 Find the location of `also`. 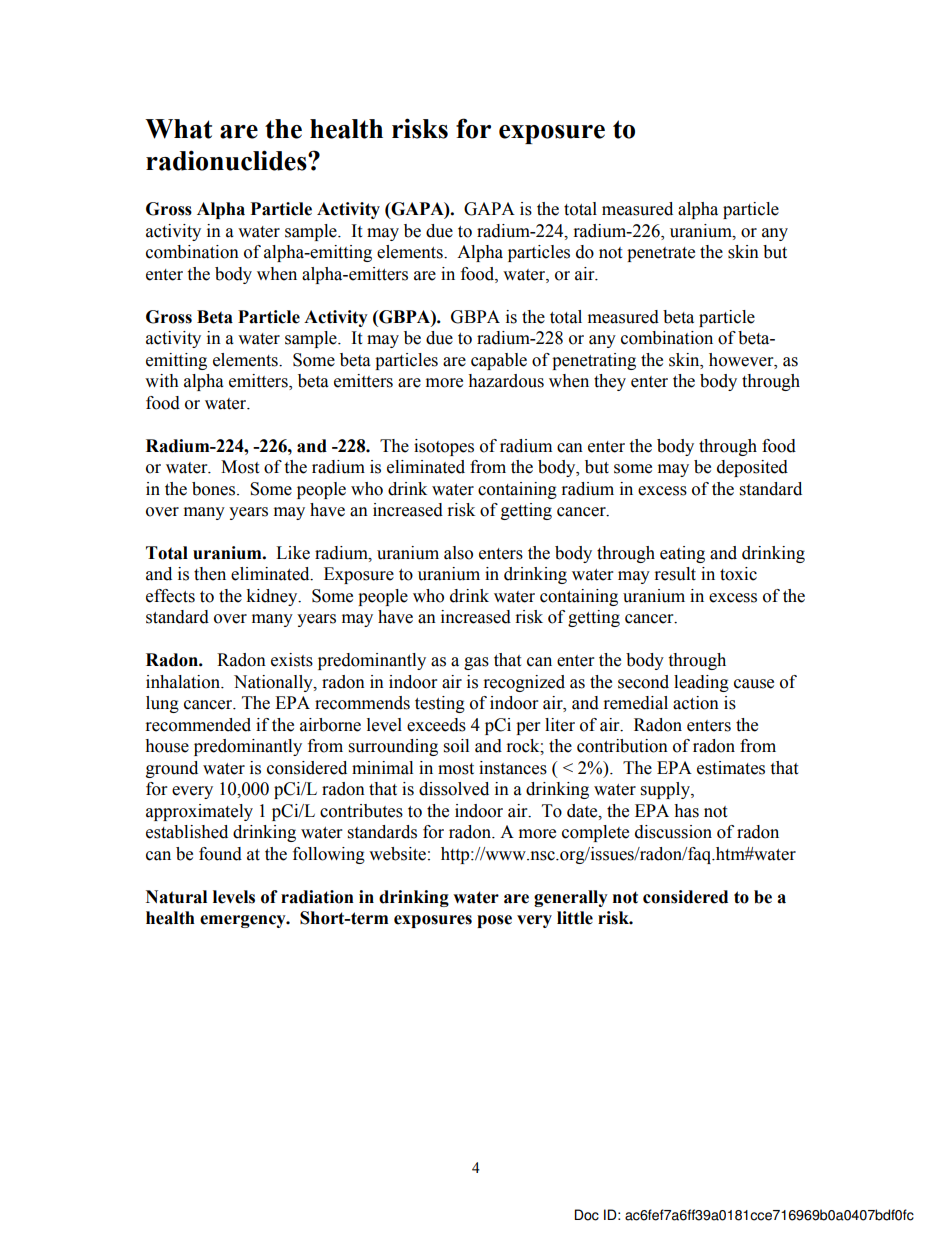

also is located at coordinates (458, 553).
